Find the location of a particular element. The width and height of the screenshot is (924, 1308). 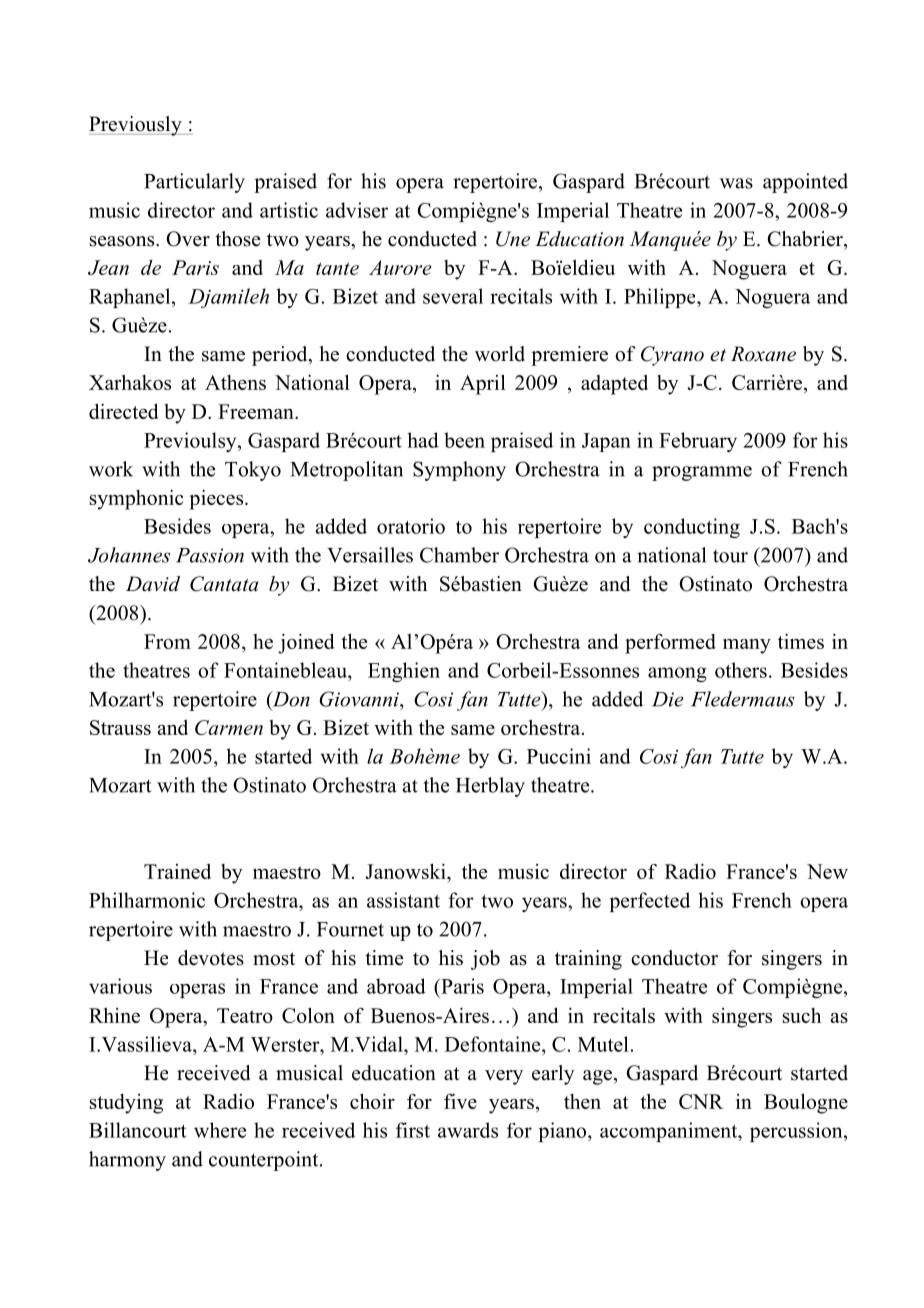

New is located at coordinates (827, 871).
